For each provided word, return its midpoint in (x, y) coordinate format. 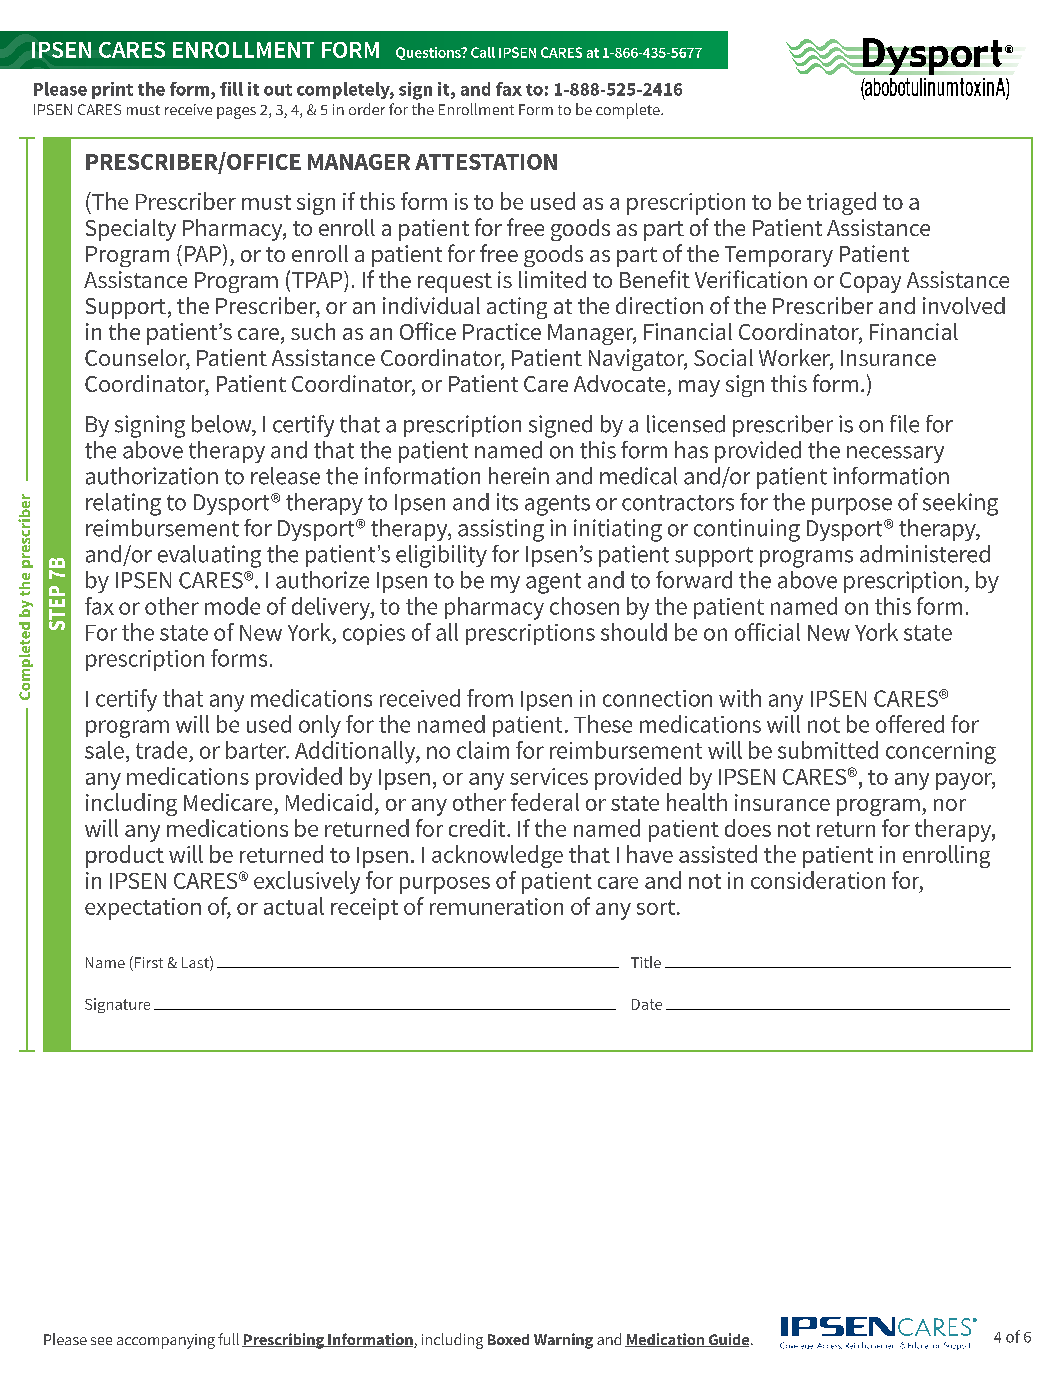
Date (647, 1004)
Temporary (779, 256)
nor (950, 805)
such (313, 331)
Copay (870, 282)
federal (545, 802)
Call (483, 52)
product (125, 856)
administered (925, 554)
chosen (584, 606)
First (147, 963)
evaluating (209, 556)
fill (231, 89)
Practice (502, 331)
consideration (818, 880)
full (228, 1339)
